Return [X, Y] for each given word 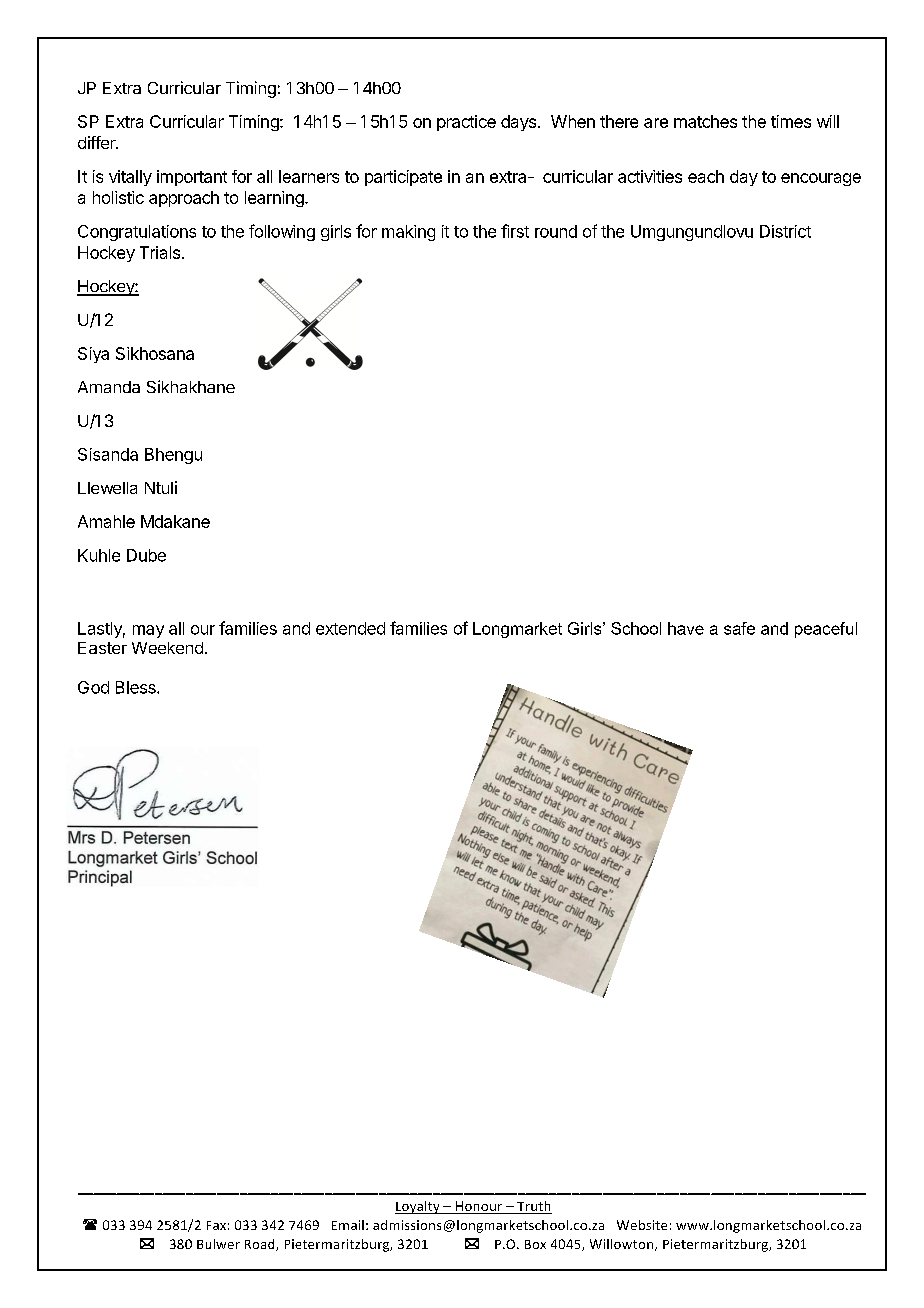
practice [466, 123]
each [706, 176]
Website [642, 1225]
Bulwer [218, 1244]
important [192, 178]
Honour [479, 1207]
